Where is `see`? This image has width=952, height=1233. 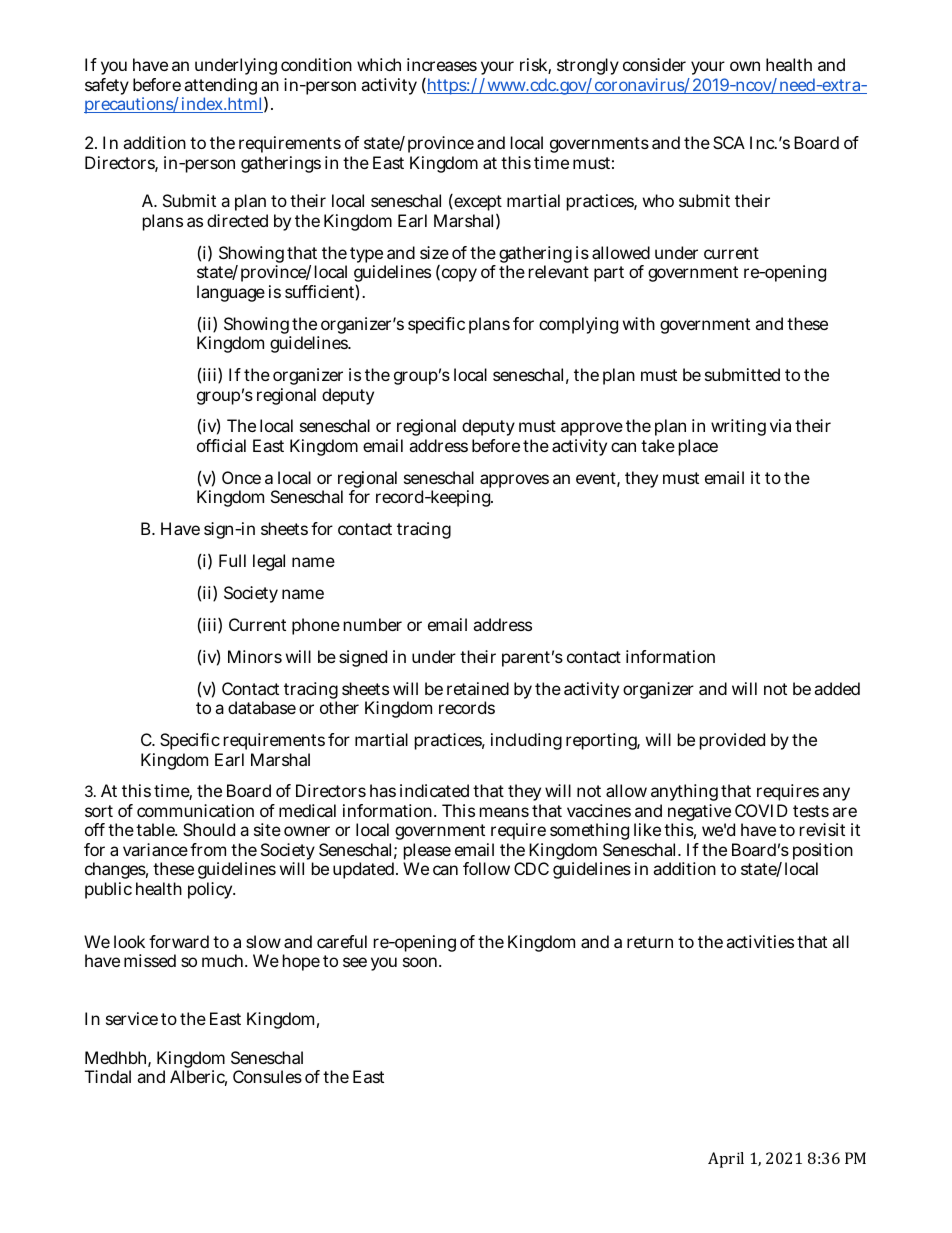
see is located at coordinates (355, 962).
